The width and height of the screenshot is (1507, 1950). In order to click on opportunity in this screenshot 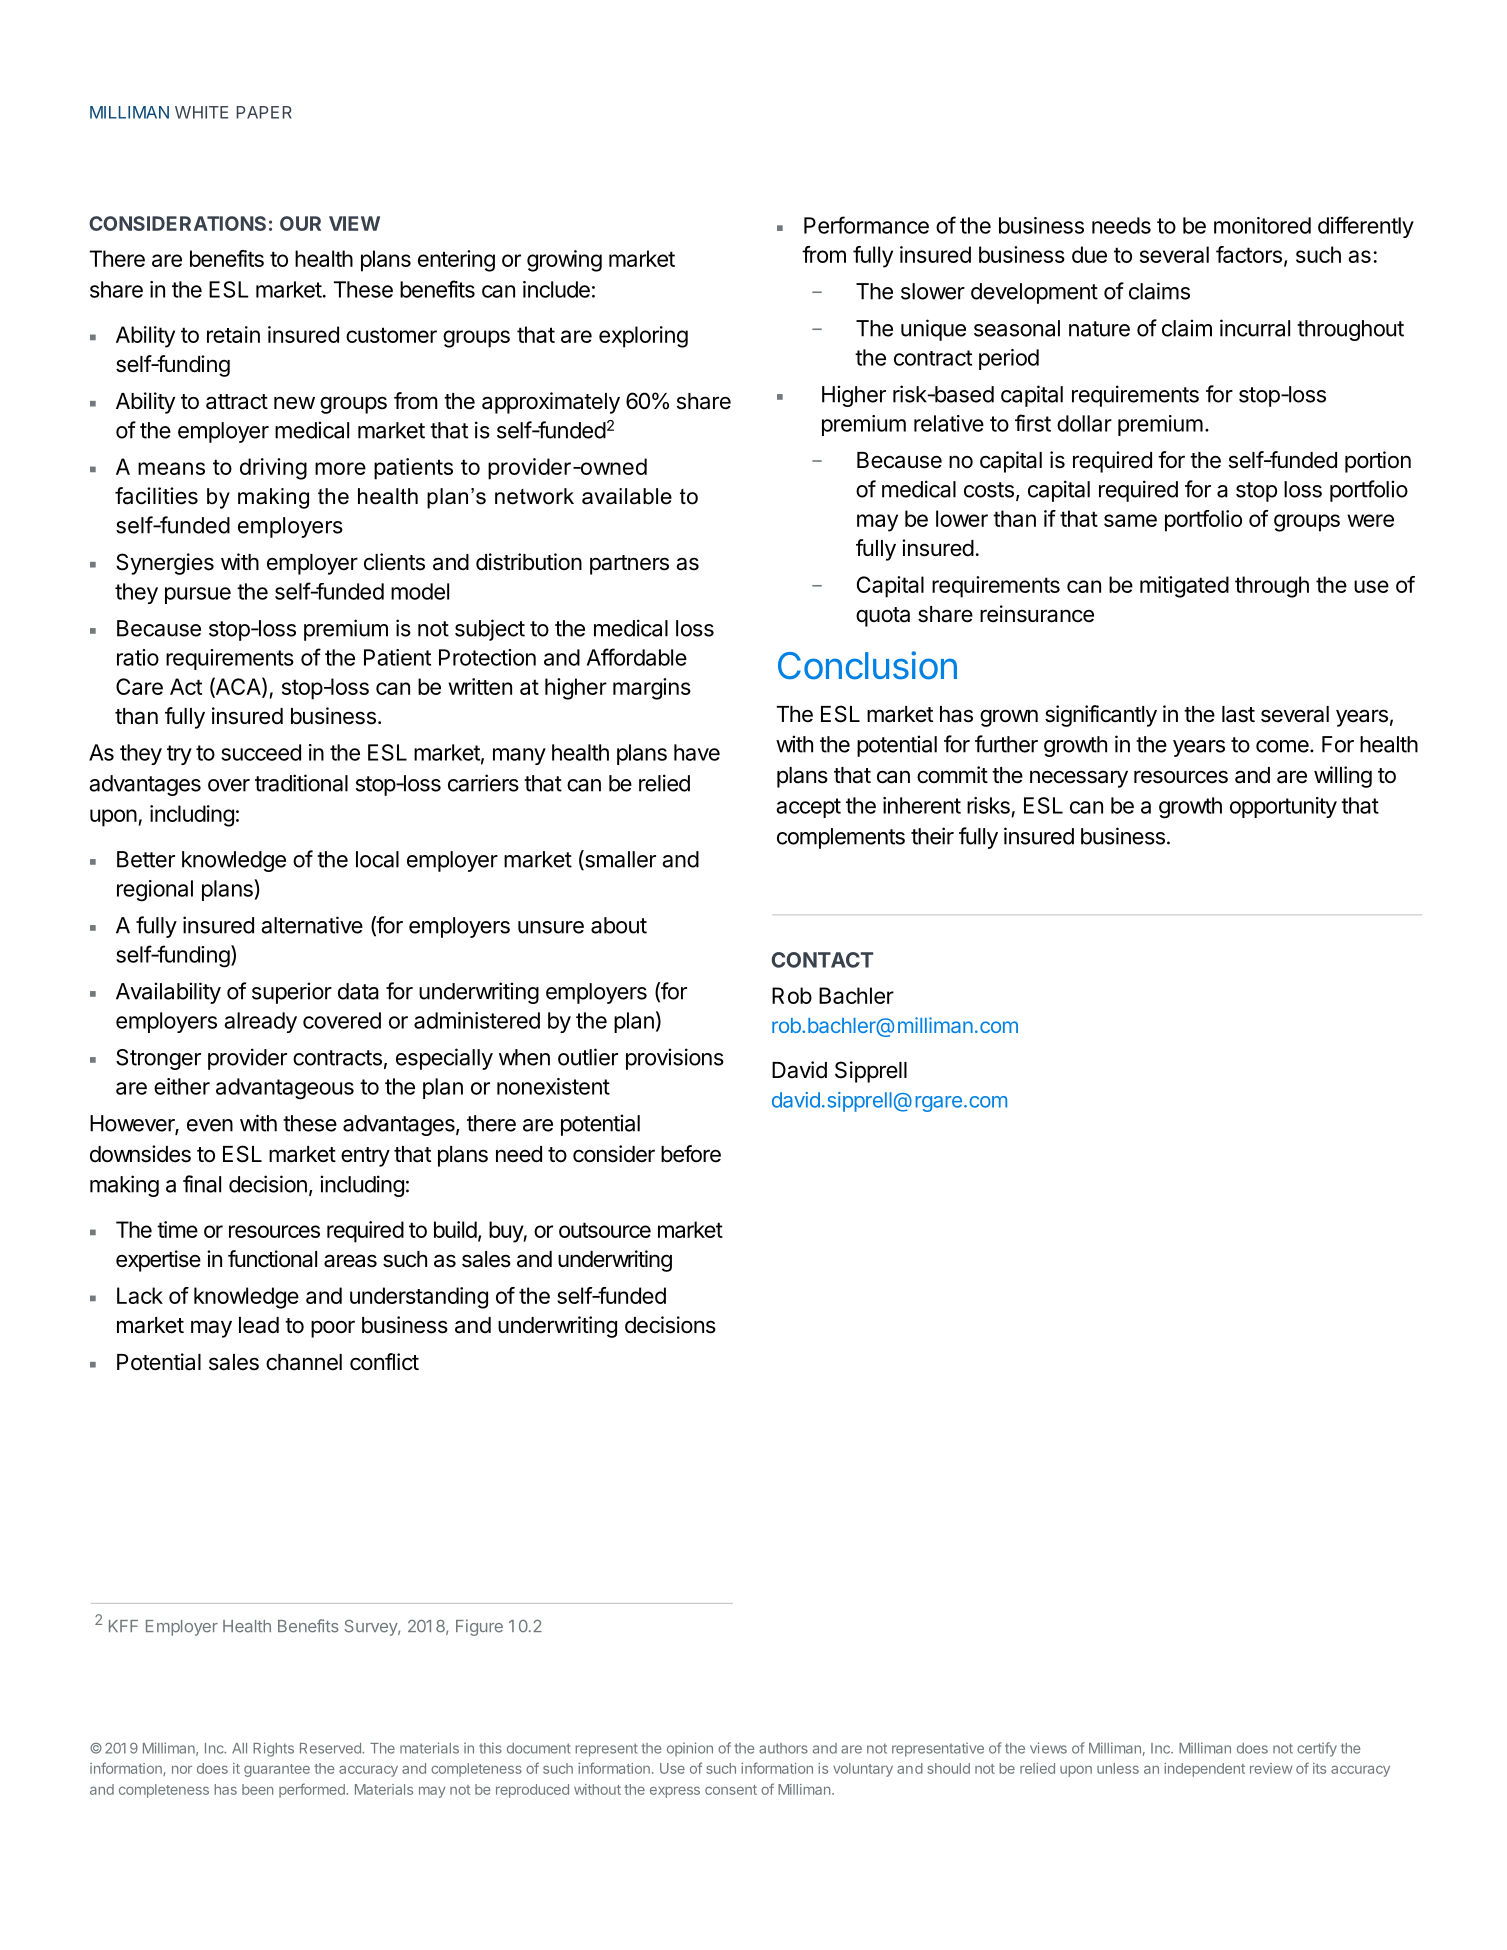, I will do `click(1283, 807)`.
